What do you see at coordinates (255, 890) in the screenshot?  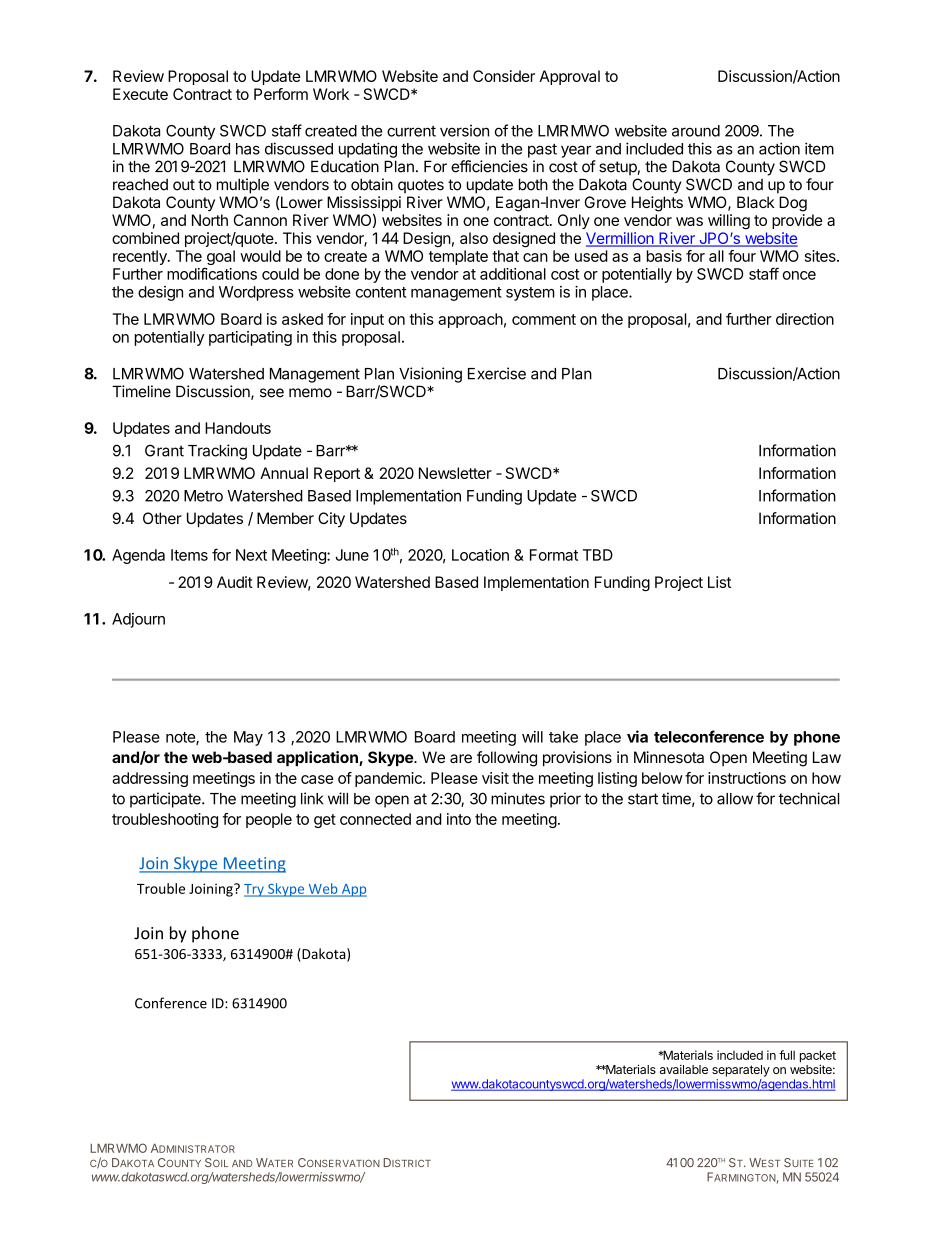 I see `Try` at bounding box center [255, 890].
